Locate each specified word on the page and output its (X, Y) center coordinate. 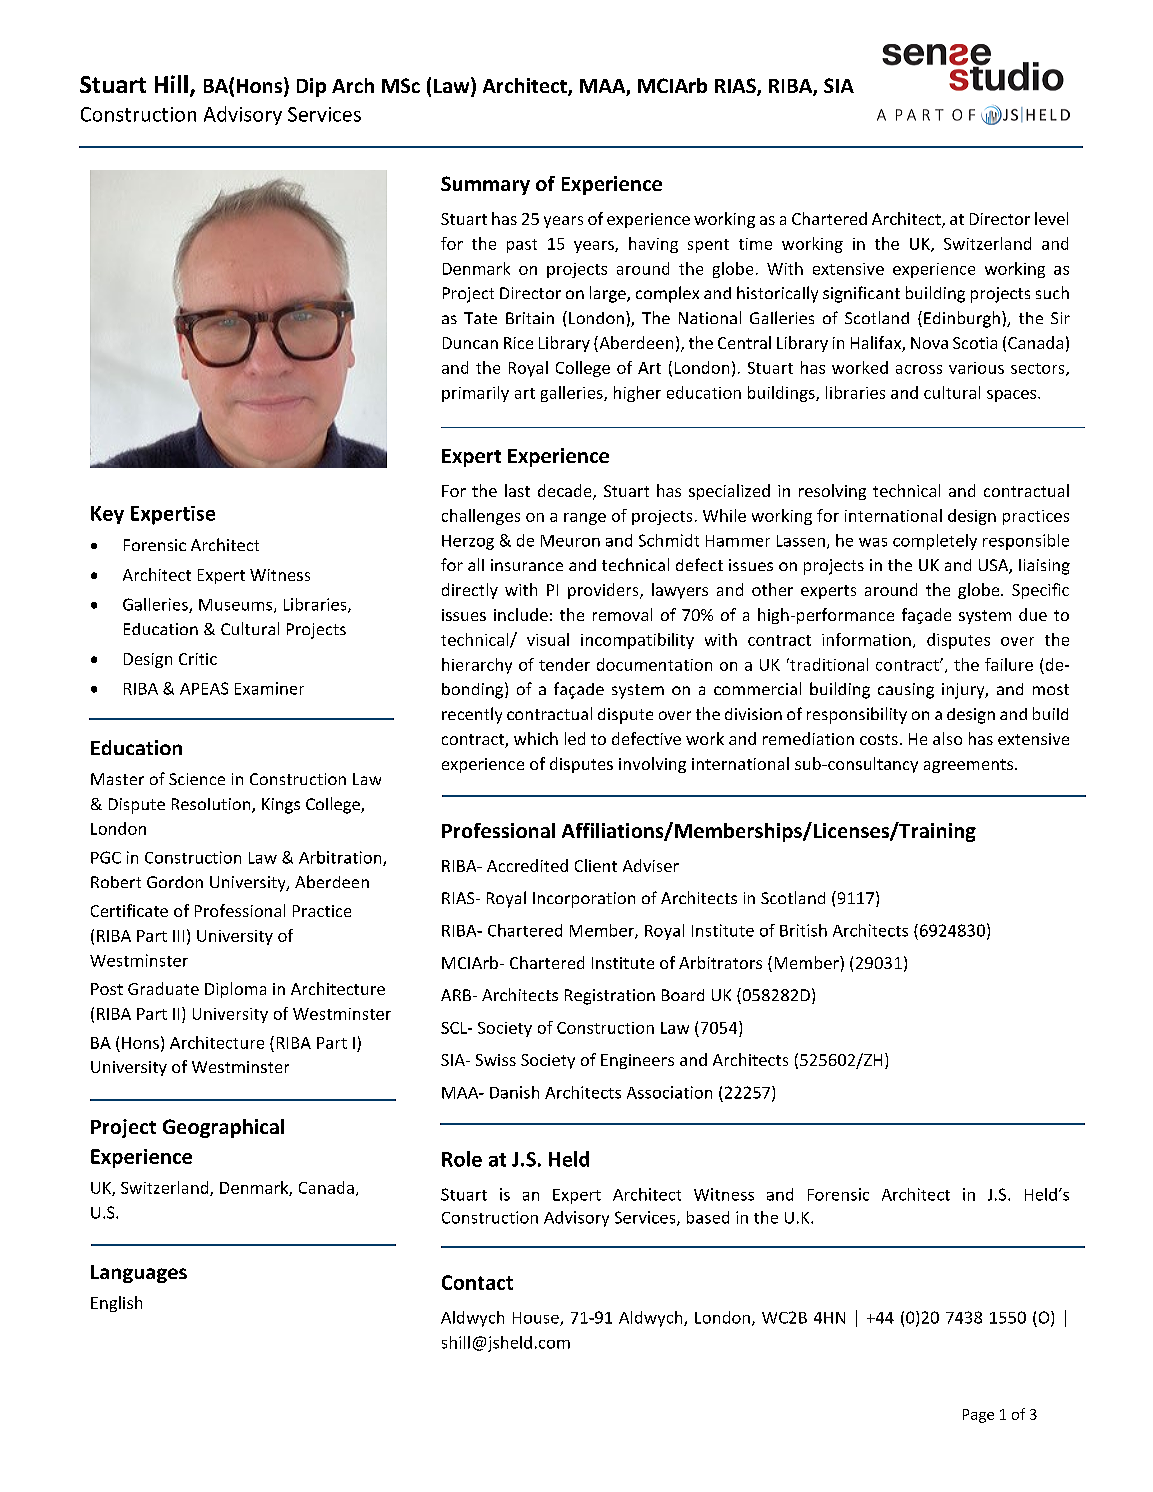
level (1051, 218)
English (116, 1304)
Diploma (235, 990)
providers (604, 591)
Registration (610, 997)
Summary (485, 185)
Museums (235, 605)
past (522, 246)
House (537, 1319)
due (1033, 614)
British (803, 930)
